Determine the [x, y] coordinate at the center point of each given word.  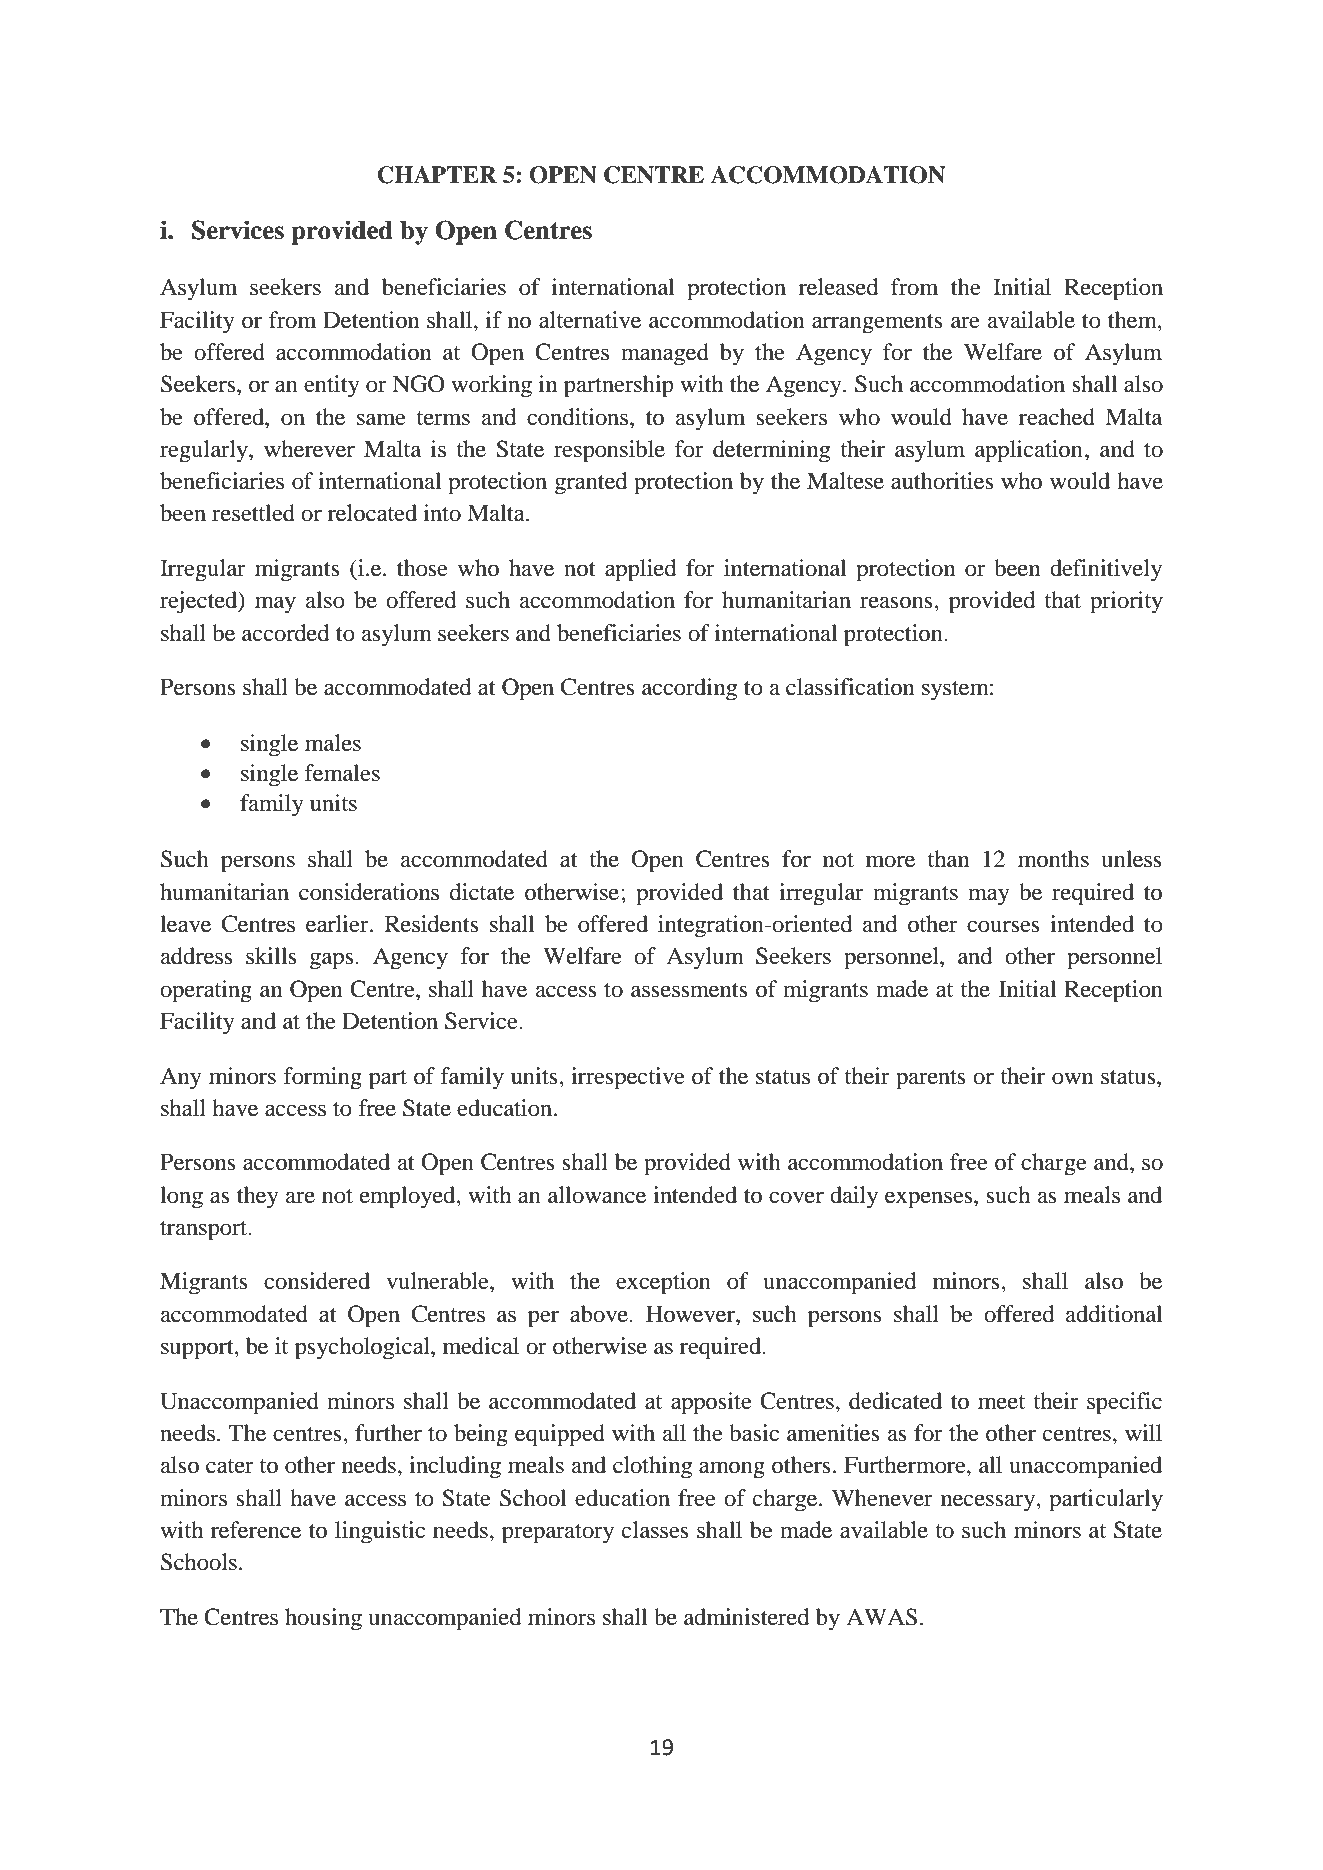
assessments [689, 990]
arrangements [877, 324]
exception [663, 1283]
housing [323, 1619]
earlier [338, 924]
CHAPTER [437, 175]
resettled [253, 513]
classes [655, 1530]
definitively [1106, 570]
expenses [930, 1200]
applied [640, 570]
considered [317, 1281]
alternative [590, 320]
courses [1003, 926]
